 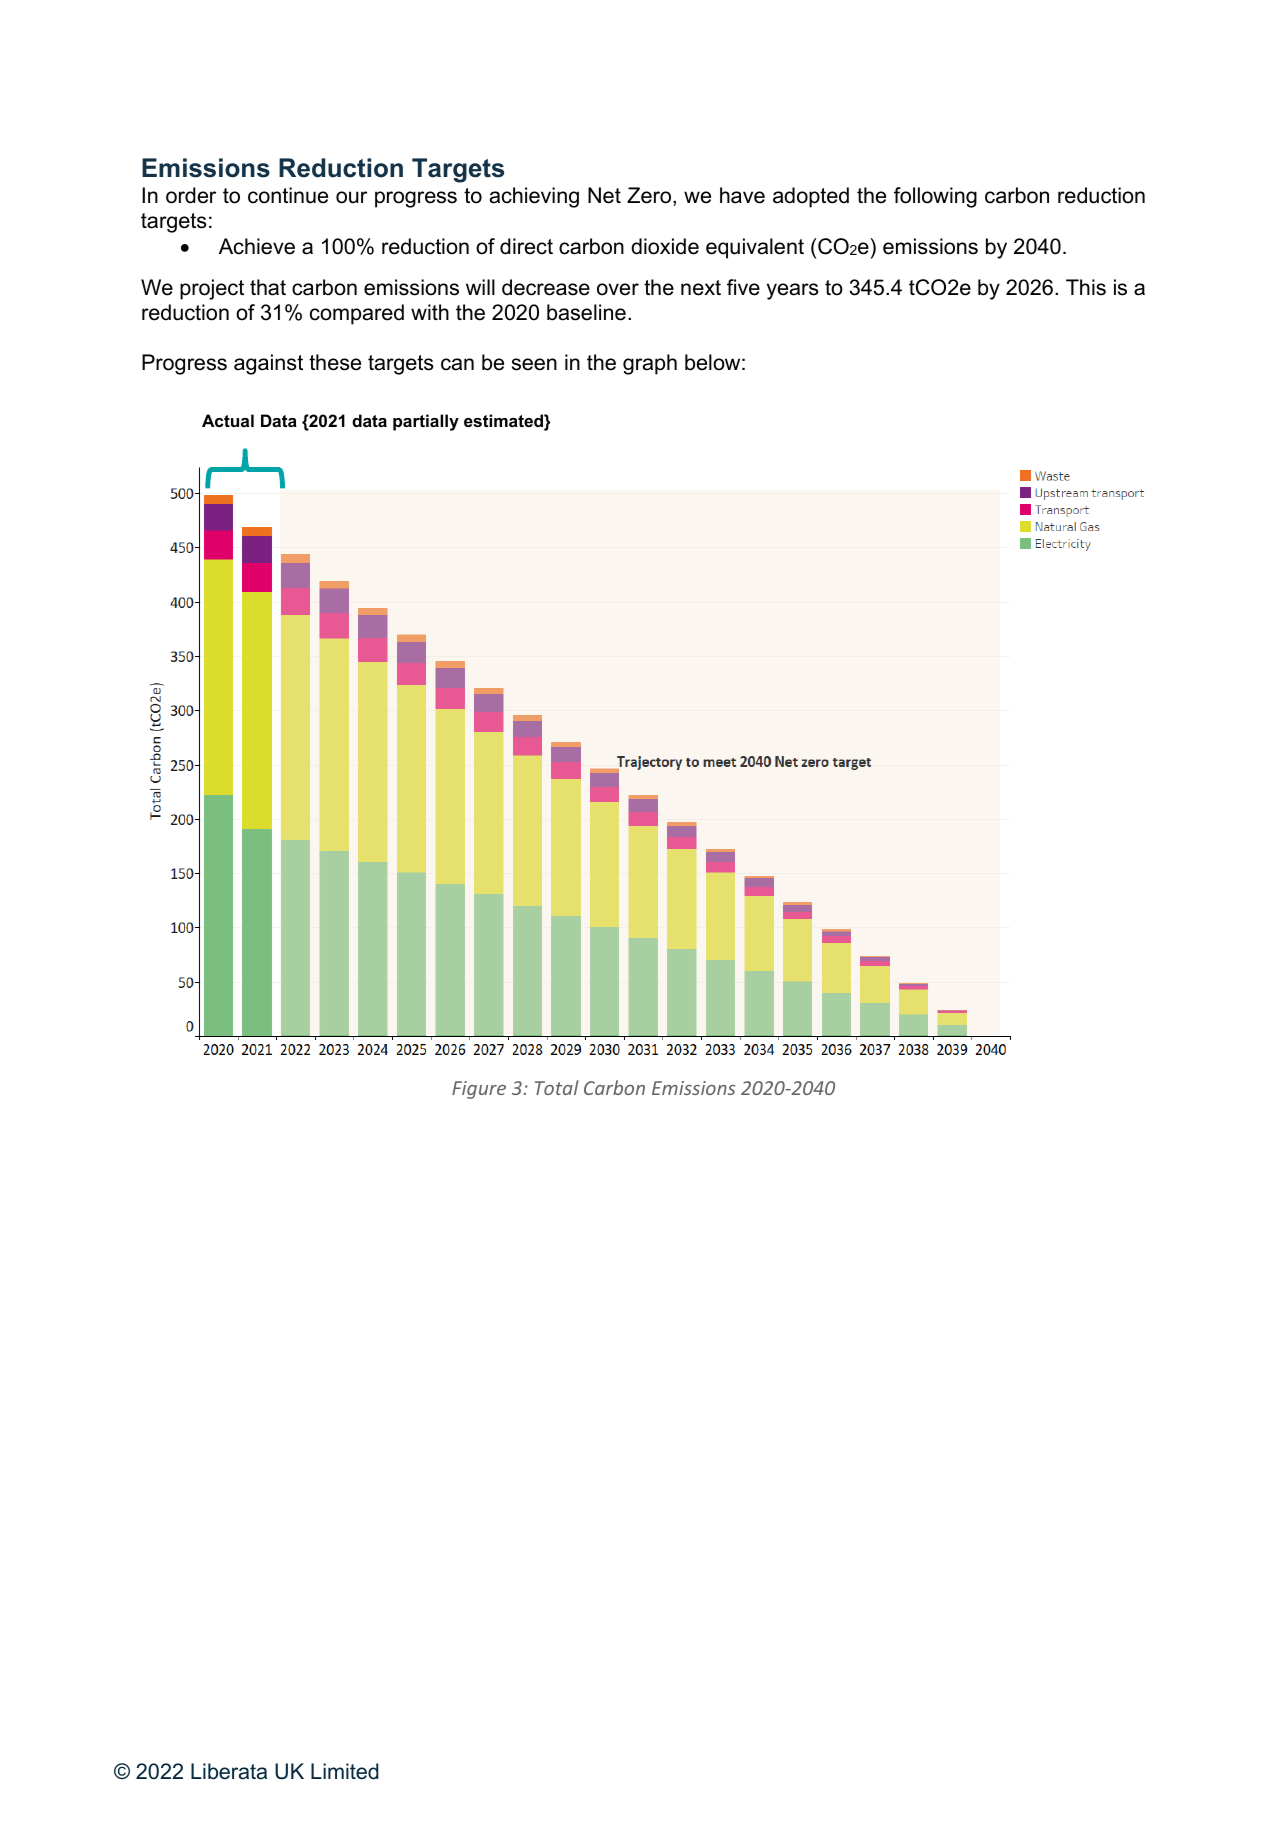 I want to click on Limited, so click(x=345, y=1771).
